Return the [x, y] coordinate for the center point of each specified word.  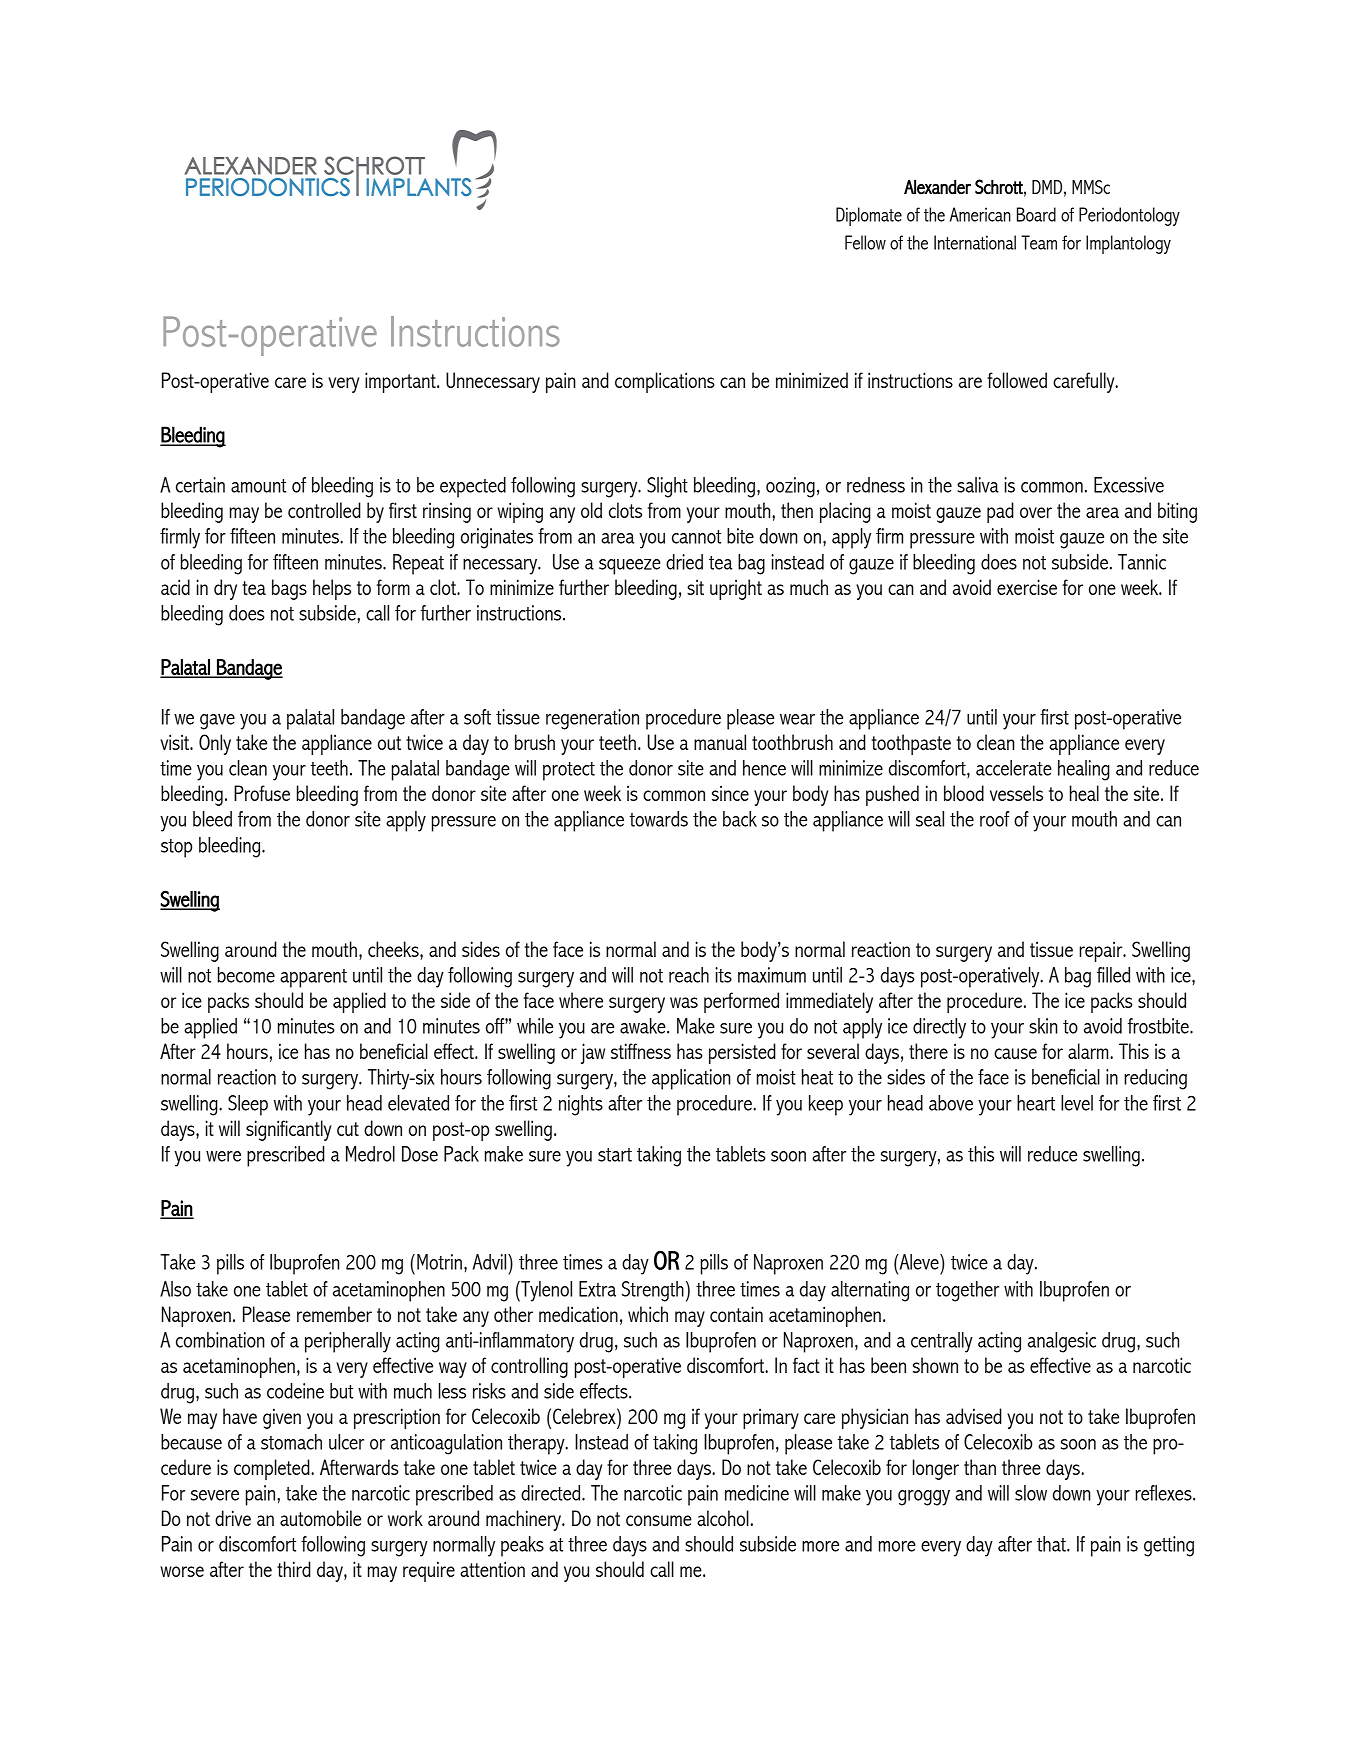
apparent [313, 978]
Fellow [865, 242]
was [684, 1002]
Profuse [262, 793]
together [967, 1291]
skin [1043, 1026]
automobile [320, 1518]
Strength [653, 1291]
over [1036, 512]
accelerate [1014, 768]
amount [258, 486]
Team [1039, 242]
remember [334, 1314]
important [401, 382]
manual [720, 742]
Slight [667, 487]
